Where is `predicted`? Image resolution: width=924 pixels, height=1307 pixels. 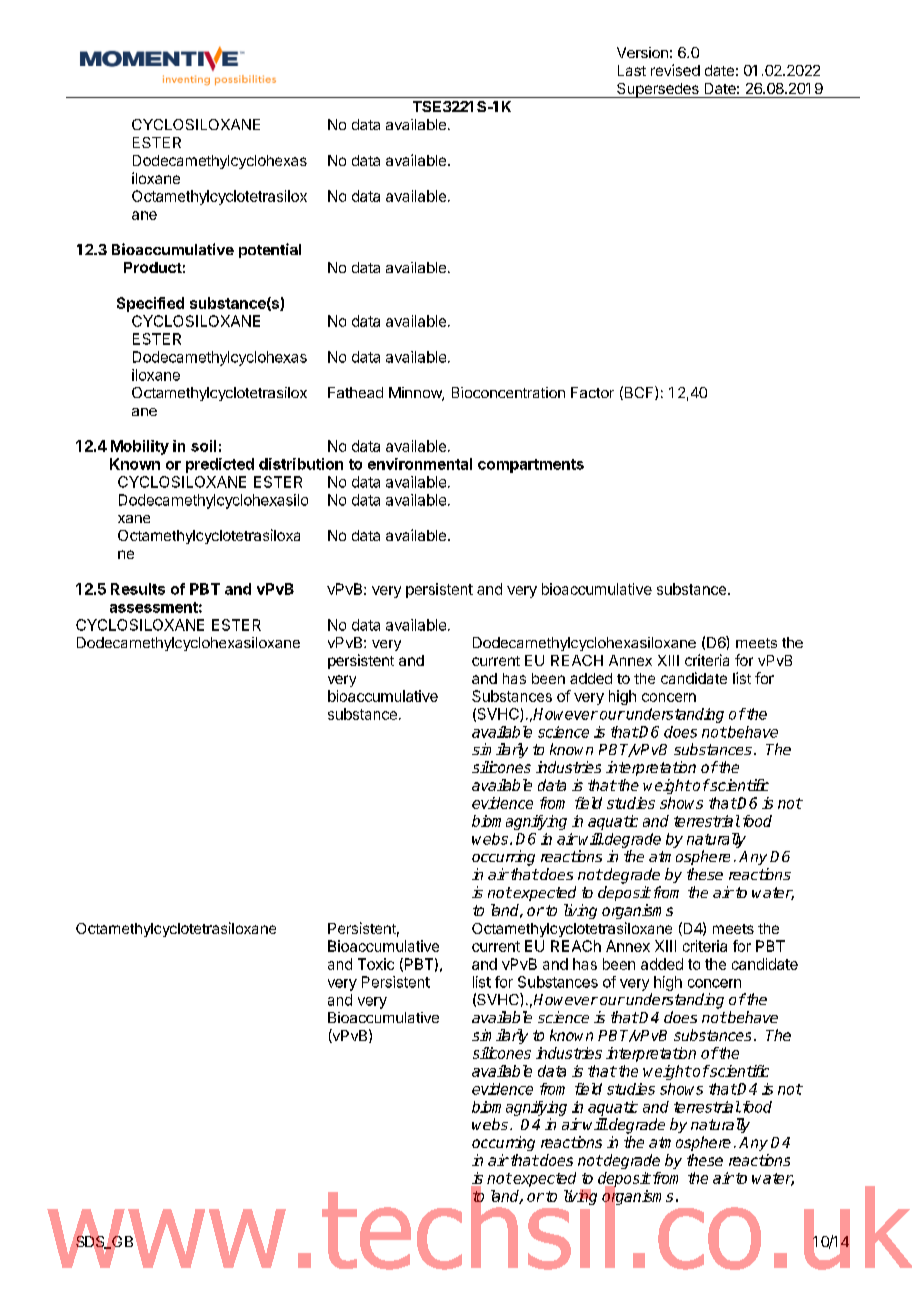
predicted is located at coordinates (220, 465).
